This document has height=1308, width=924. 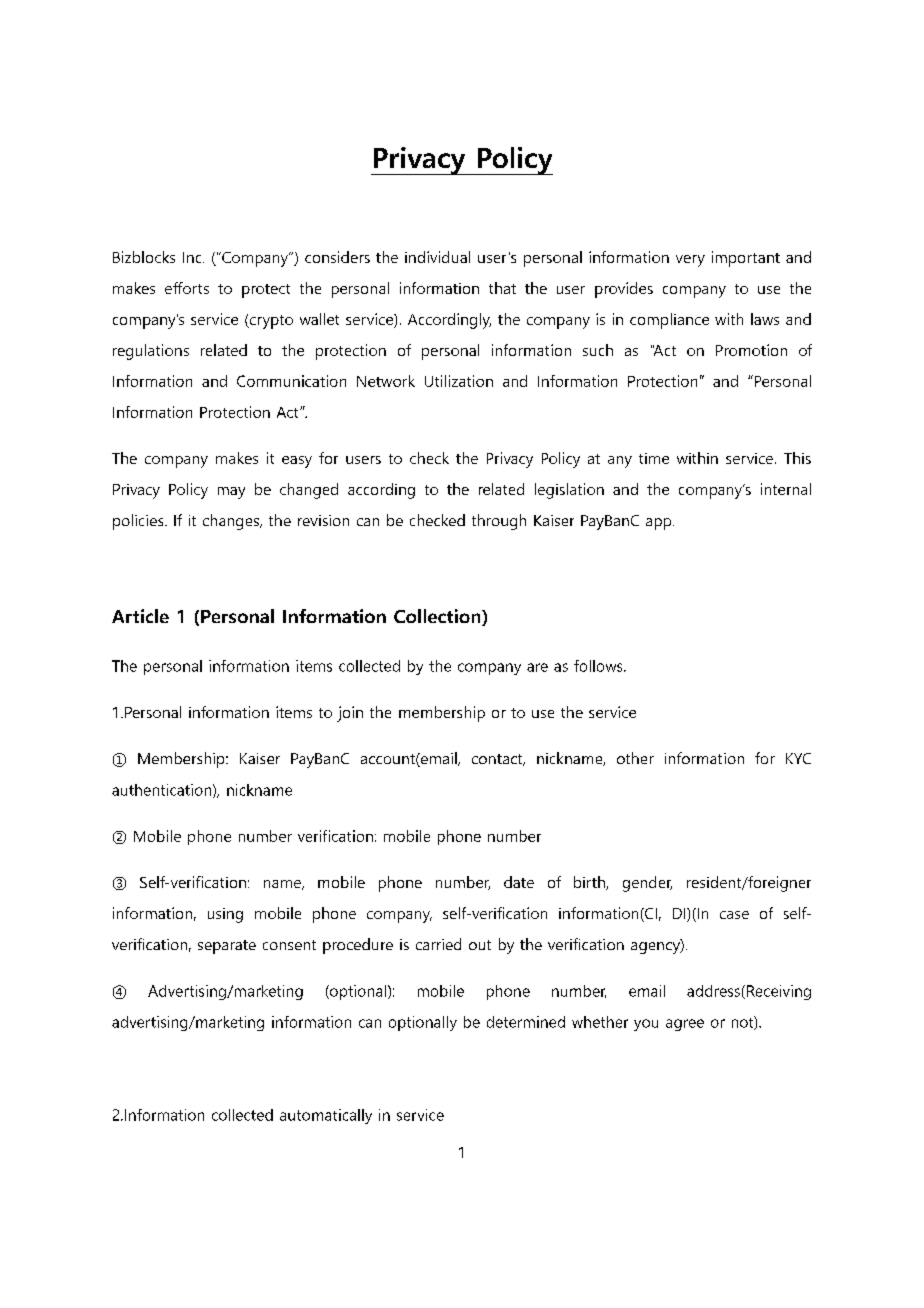 I want to click on whether, so click(x=600, y=1022).
